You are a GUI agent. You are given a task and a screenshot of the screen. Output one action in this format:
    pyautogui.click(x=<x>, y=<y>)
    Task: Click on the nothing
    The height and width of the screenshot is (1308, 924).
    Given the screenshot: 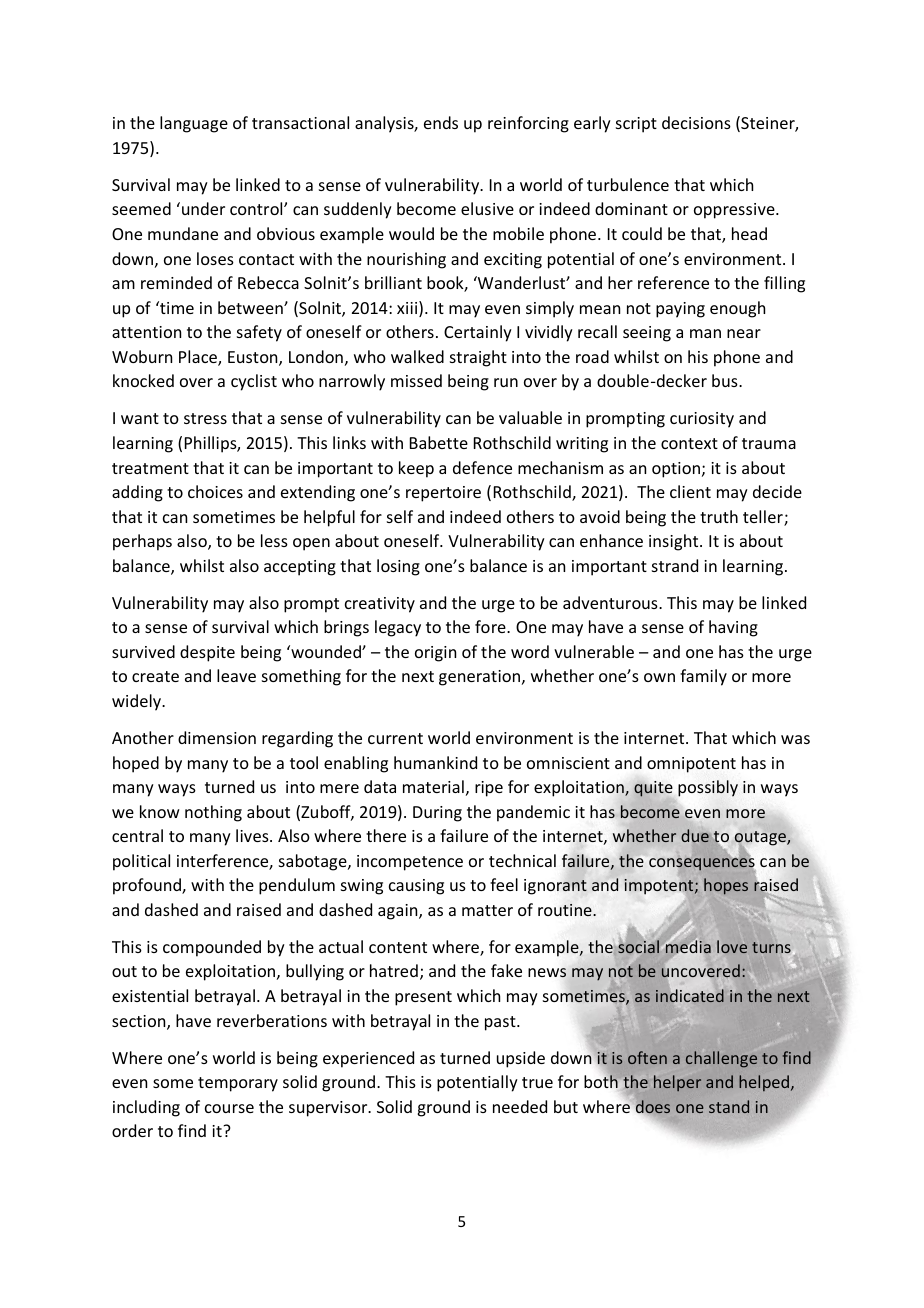 What is the action you would take?
    pyautogui.click(x=213, y=813)
